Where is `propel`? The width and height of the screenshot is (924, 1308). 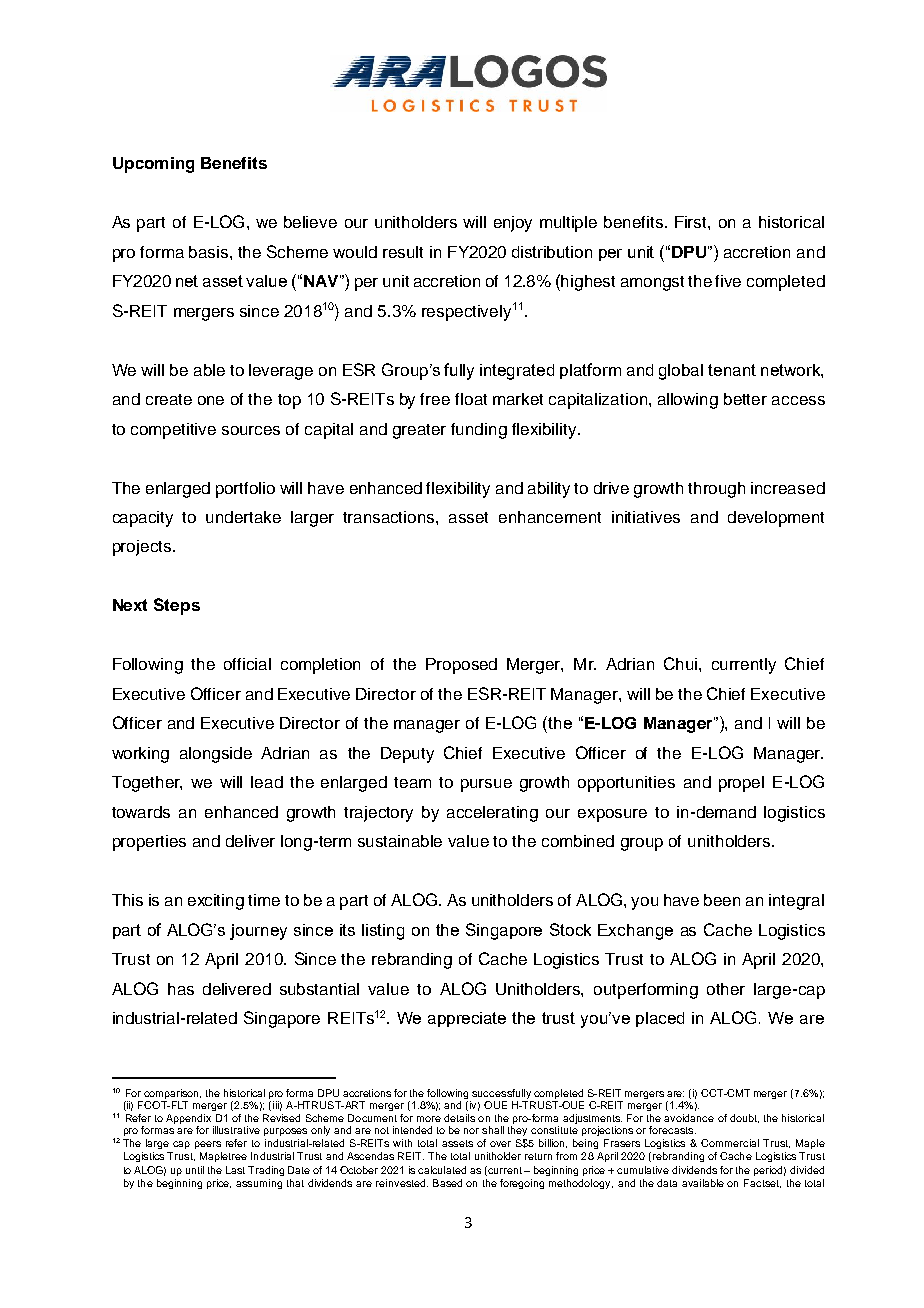 propel is located at coordinates (741, 784).
